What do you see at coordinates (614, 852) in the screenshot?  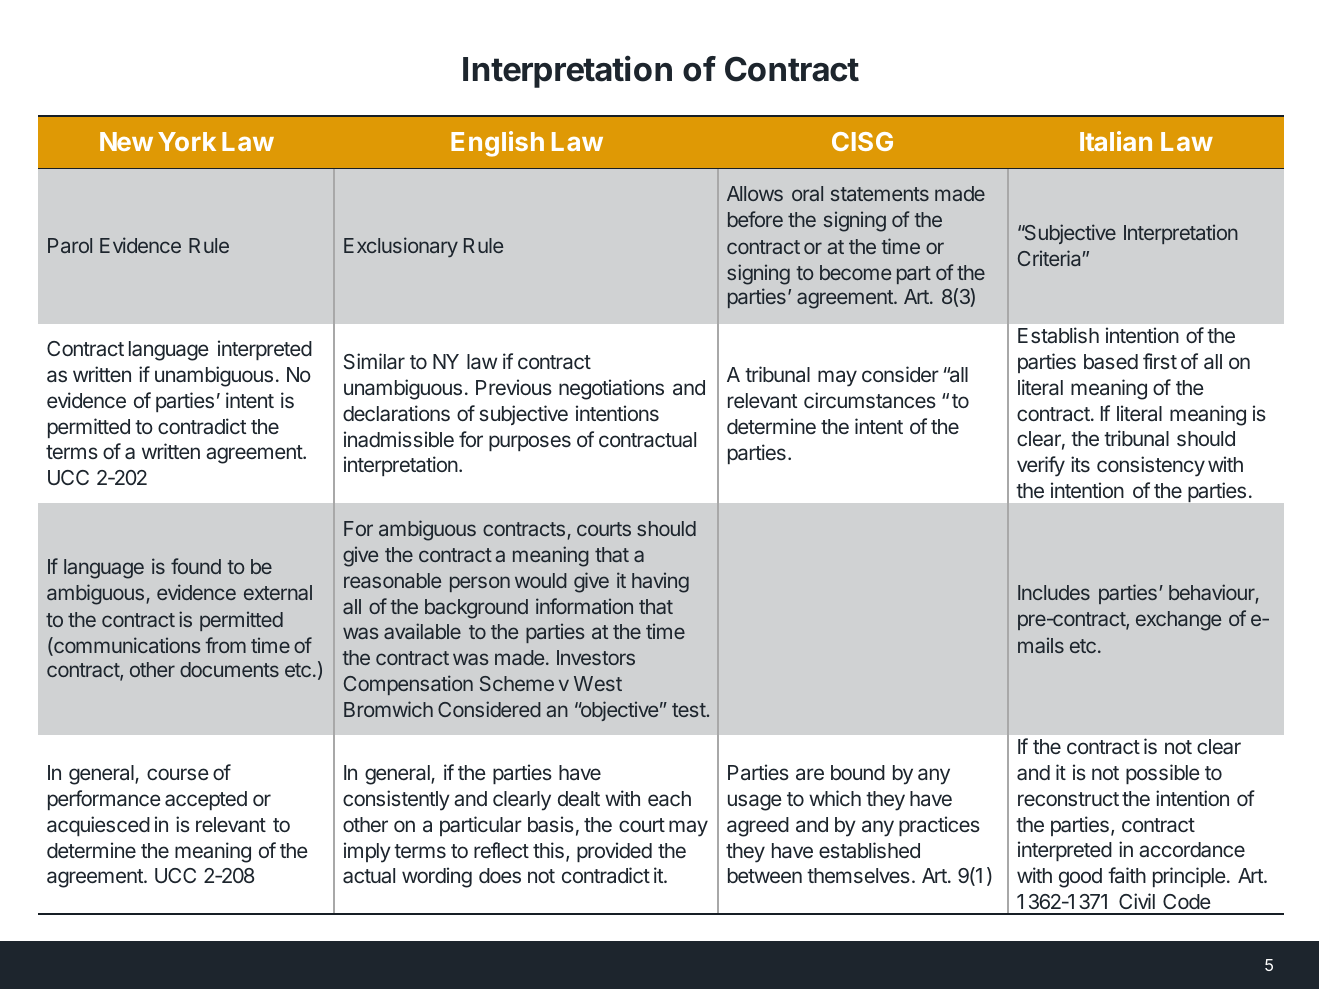 I see `provided` at bounding box center [614, 852].
